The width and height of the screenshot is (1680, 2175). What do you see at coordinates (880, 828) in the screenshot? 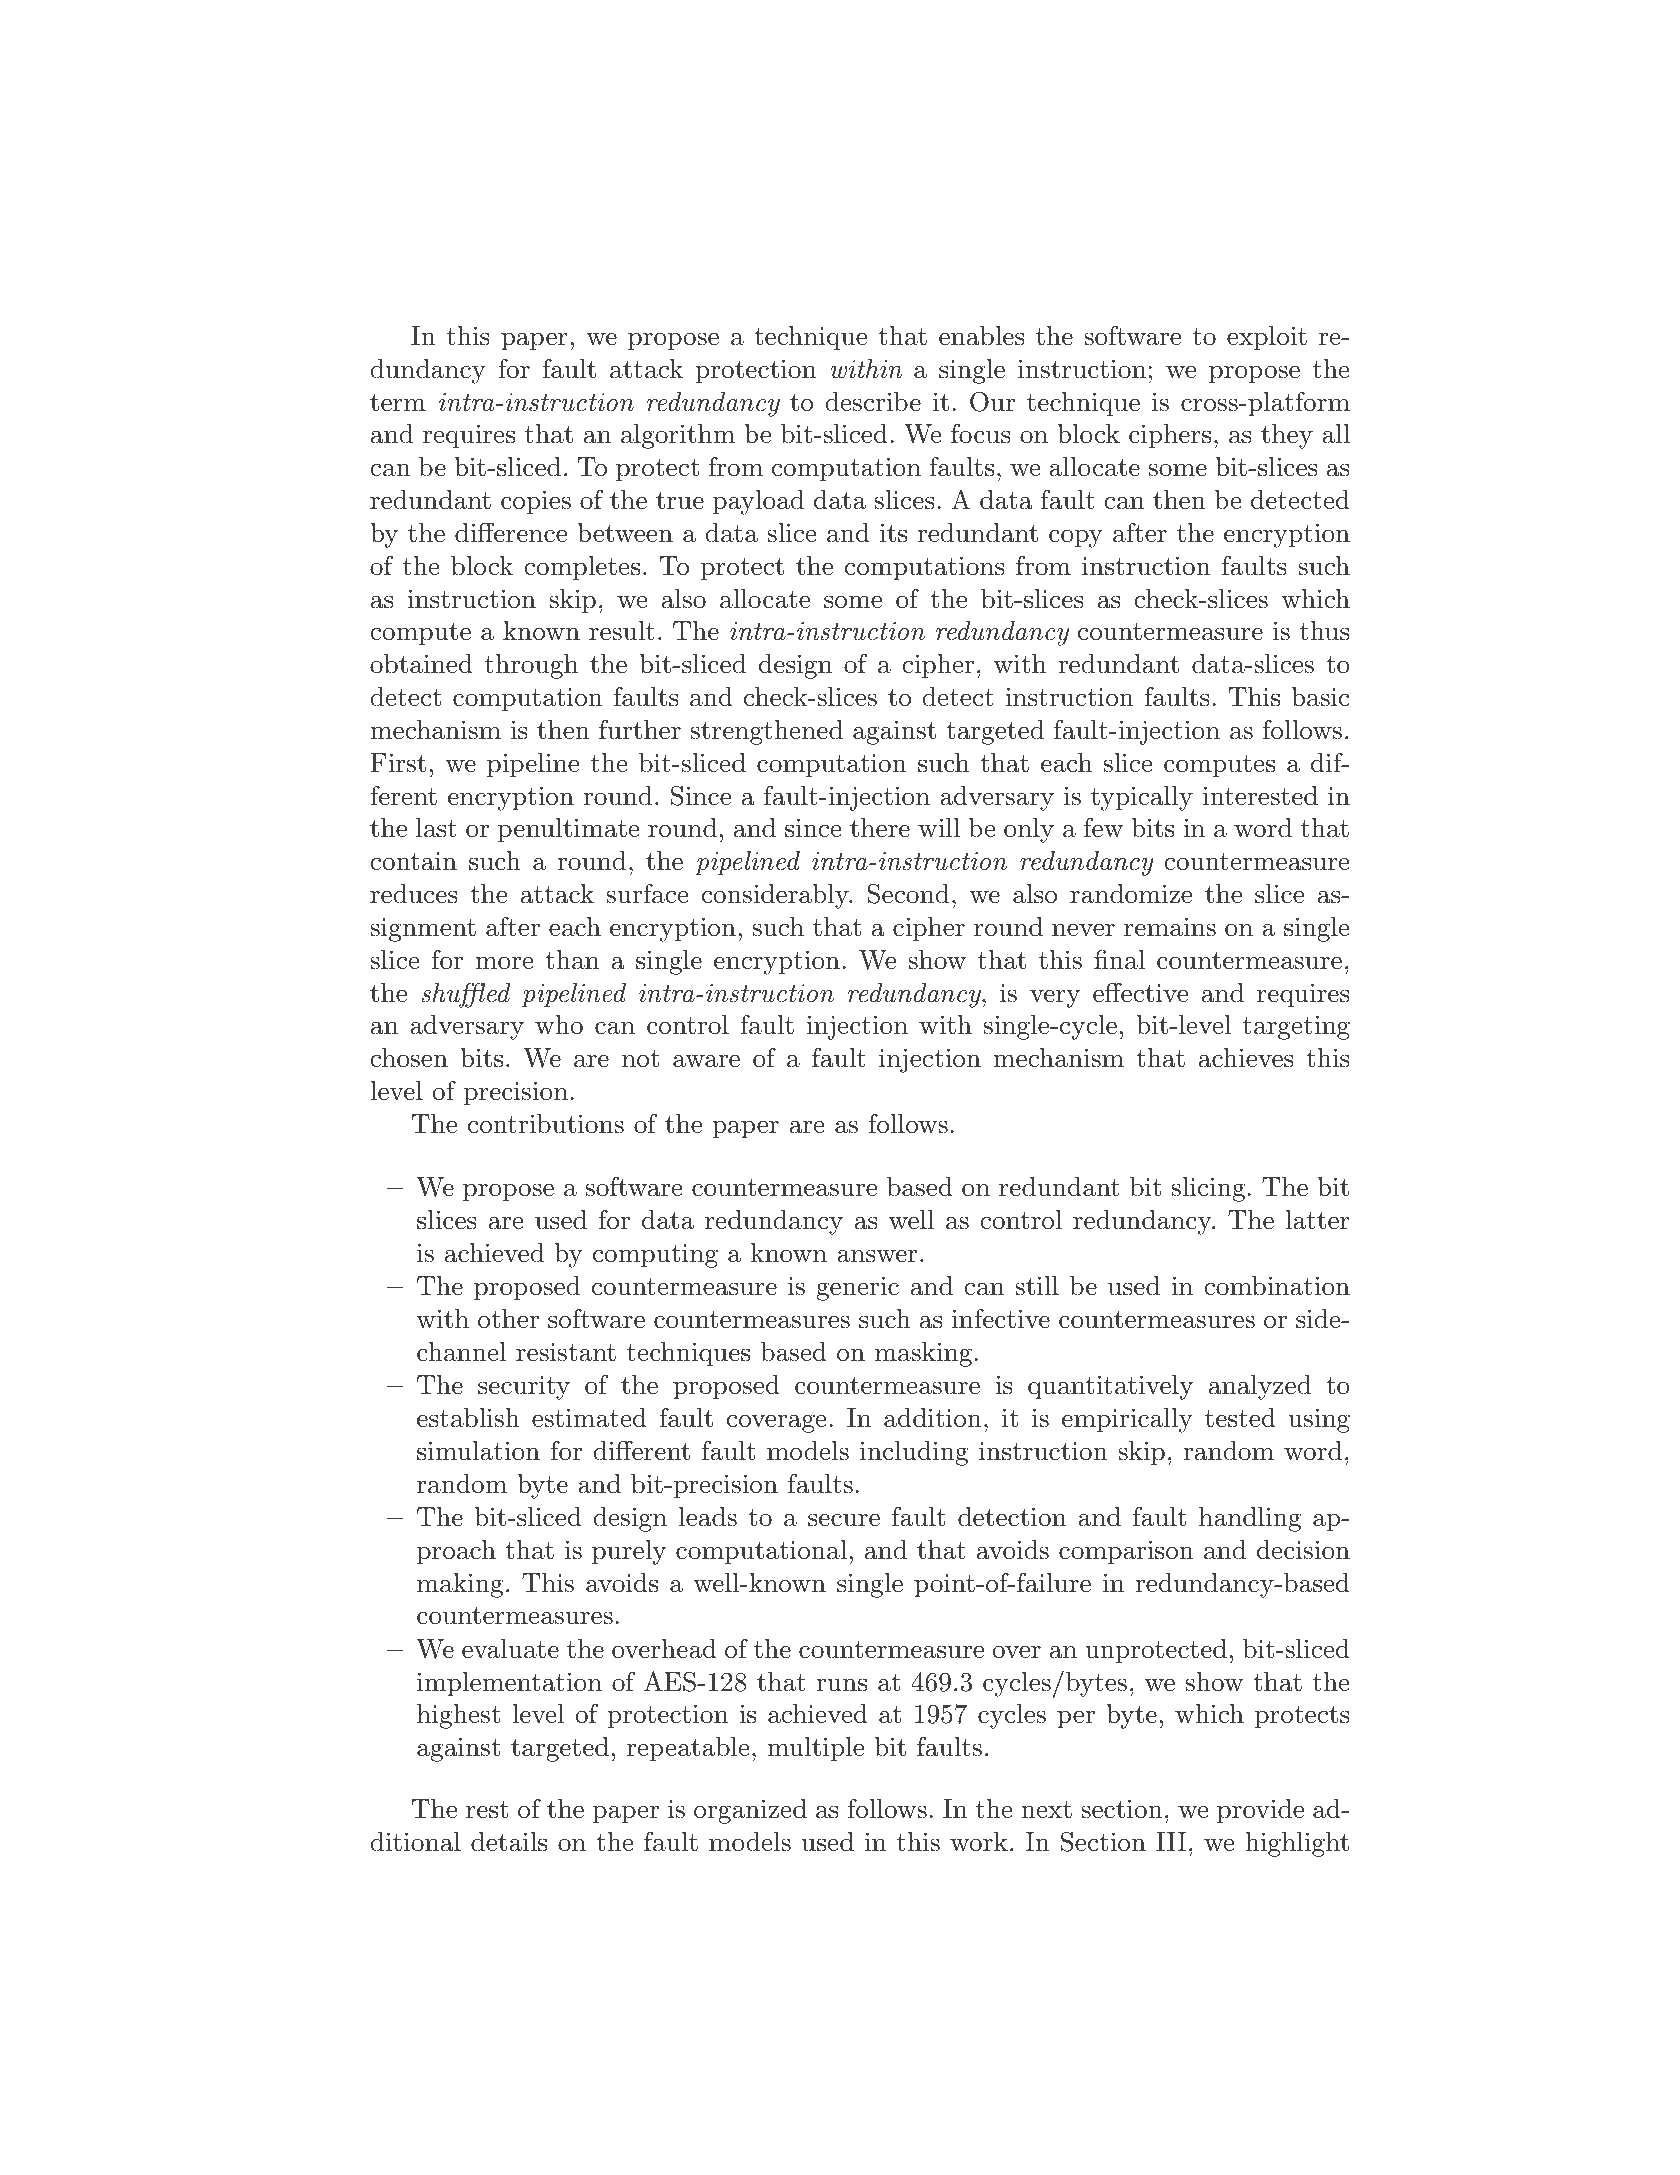
I see `there` at bounding box center [880, 828].
